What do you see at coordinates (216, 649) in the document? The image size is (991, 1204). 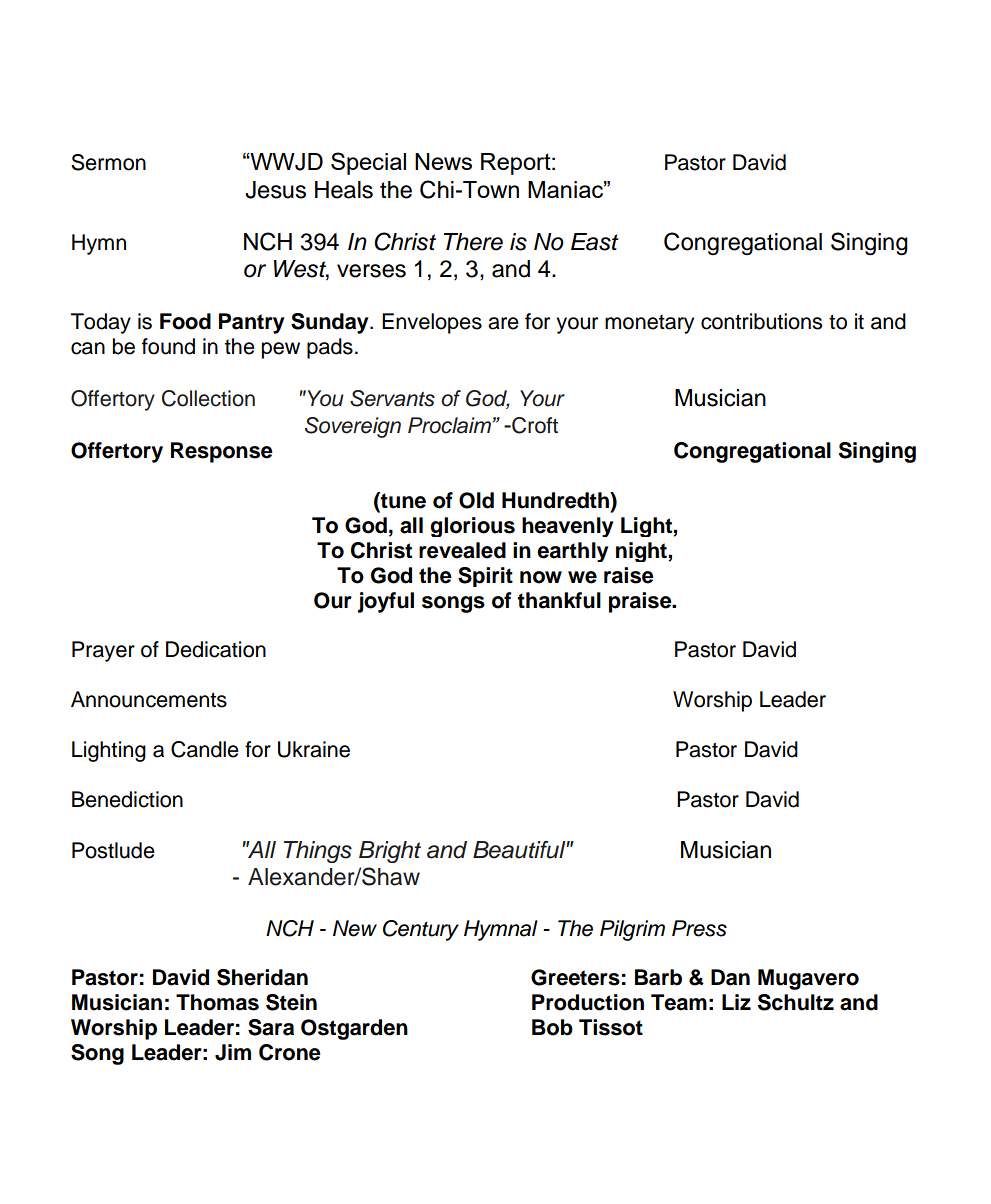 I see `Dedication` at bounding box center [216, 649].
